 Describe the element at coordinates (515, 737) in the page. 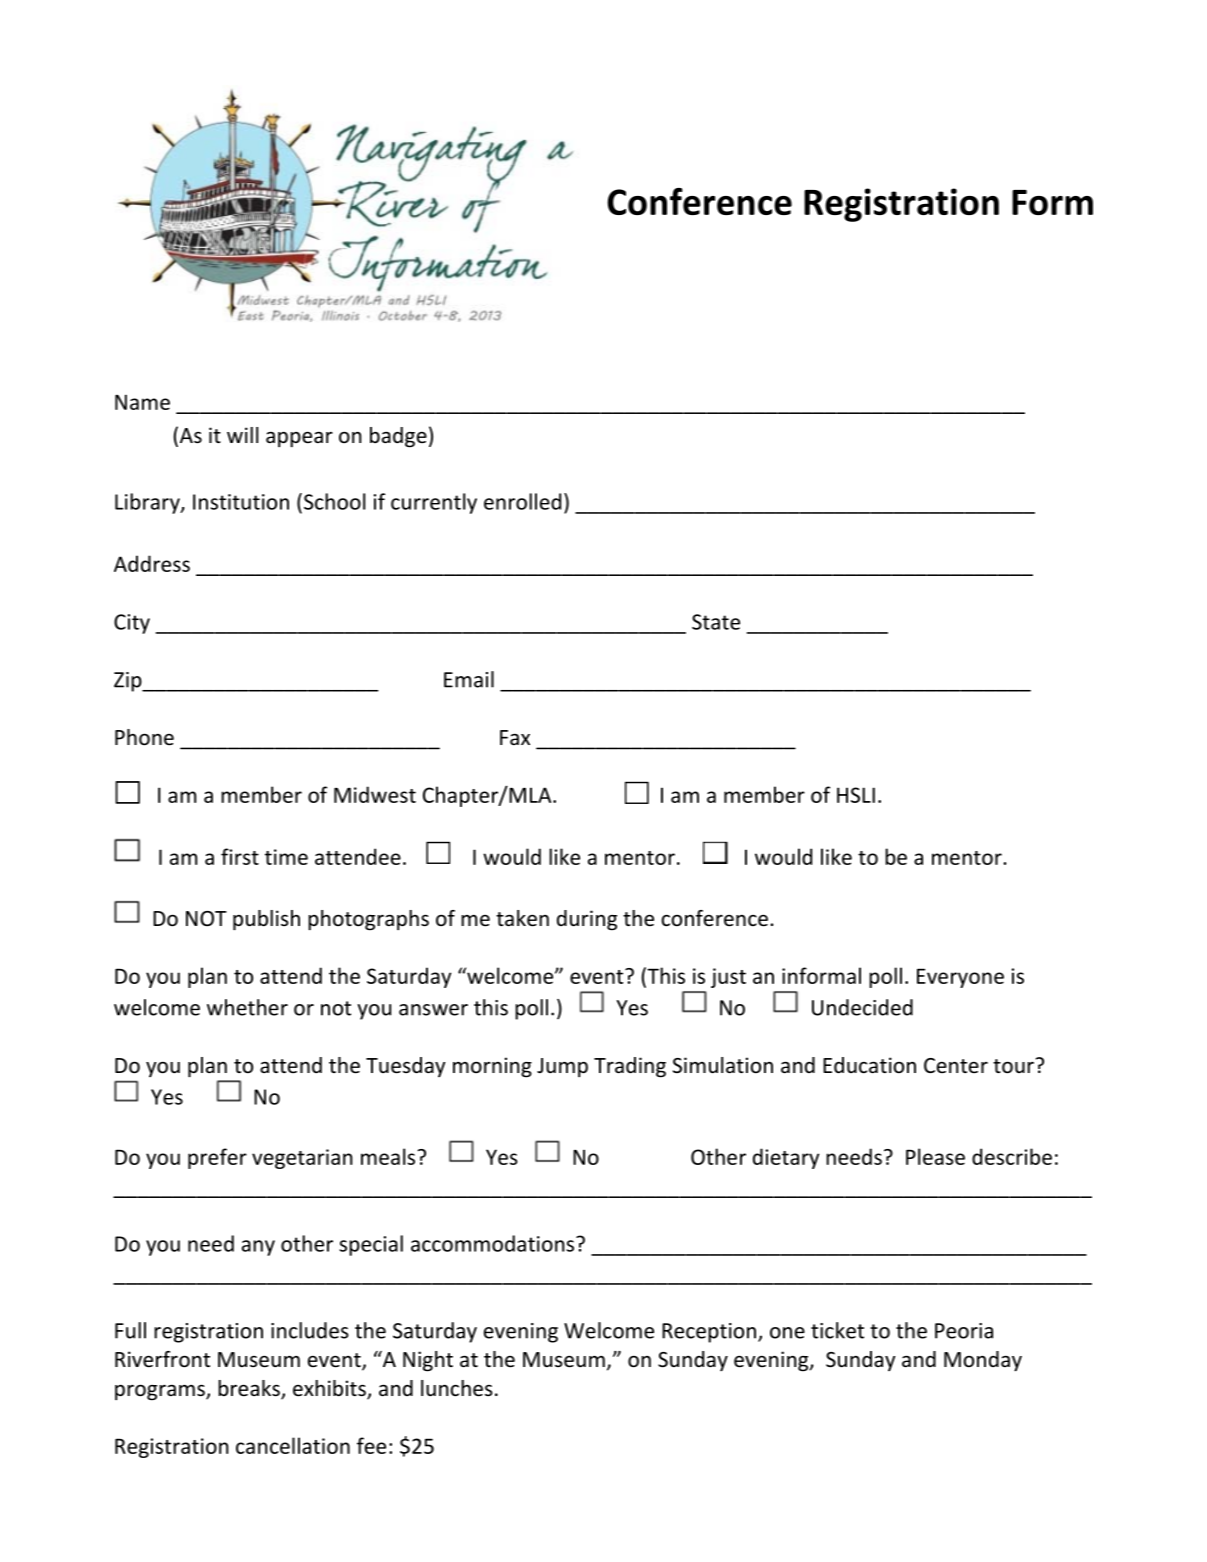

I see `Fax` at that location.
